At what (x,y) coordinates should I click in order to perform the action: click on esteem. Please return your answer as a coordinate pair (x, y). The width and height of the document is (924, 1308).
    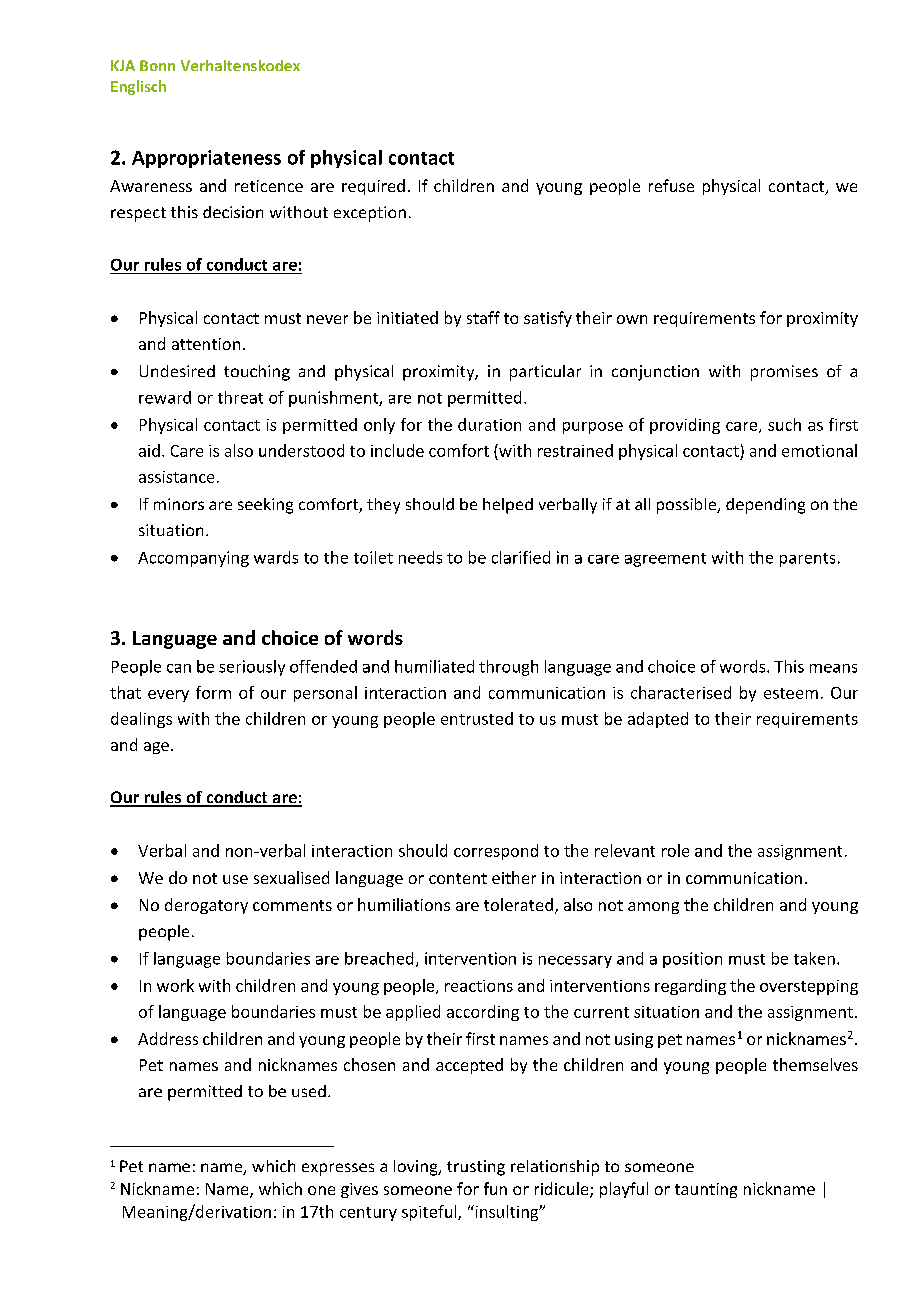
    Looking at the image, I should click on (791, 693).
